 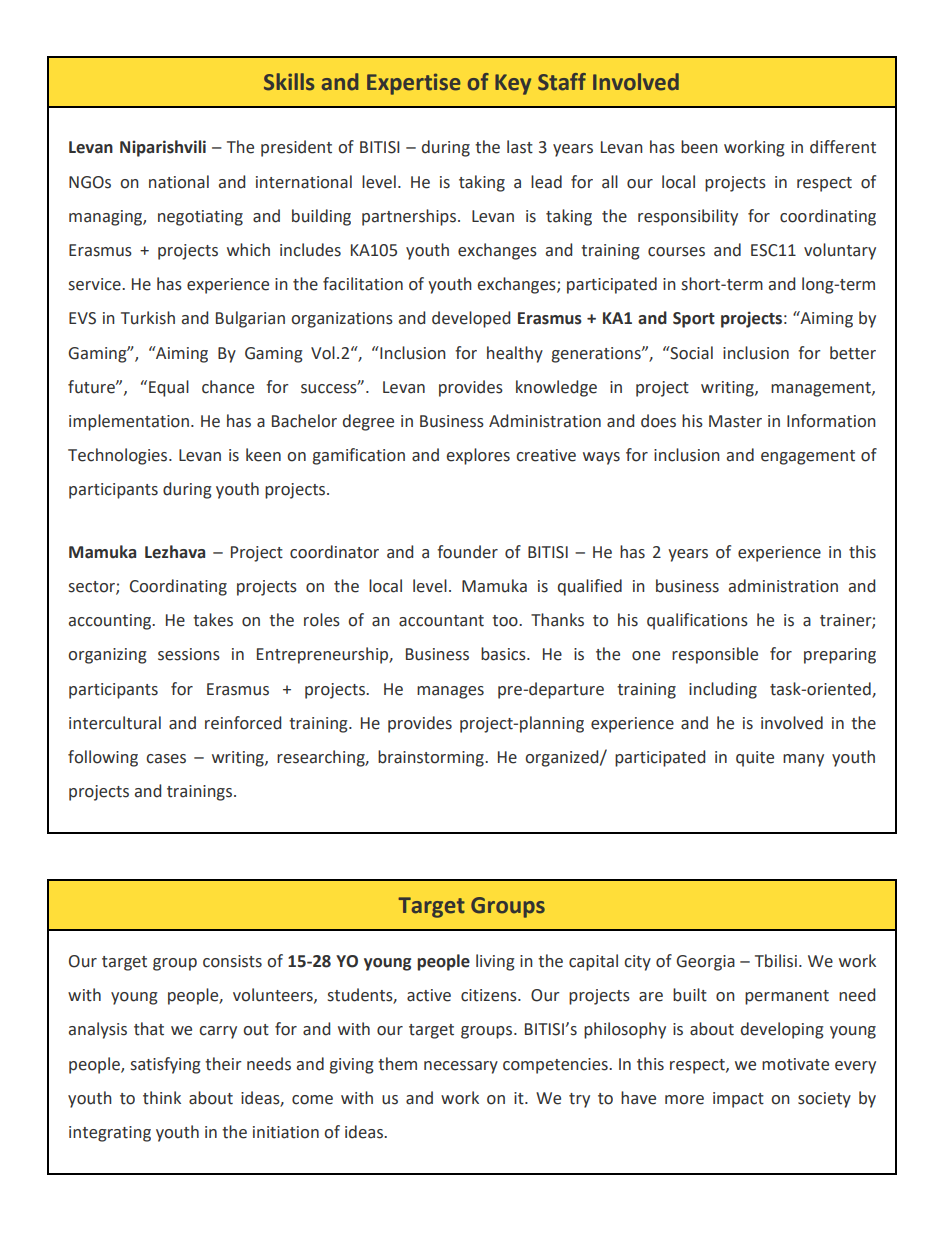 I want to click on qualifications, so click(x=697, y=621).
